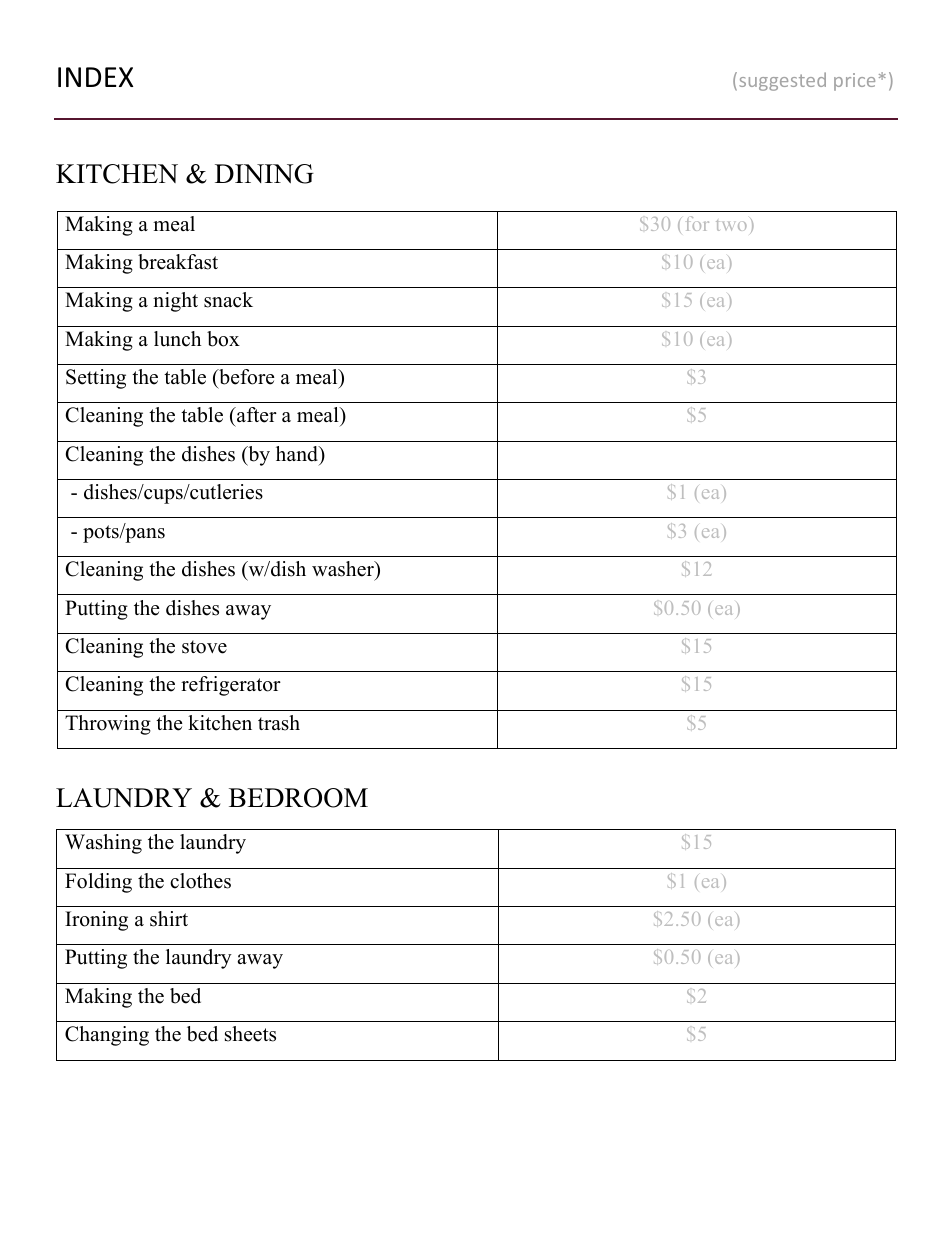 The width and height of the screenshot is (952, 1233). What do you see at coordinates (264, 174) in the screenshot?
I see `DINING` at bounding box center [264, 174].
